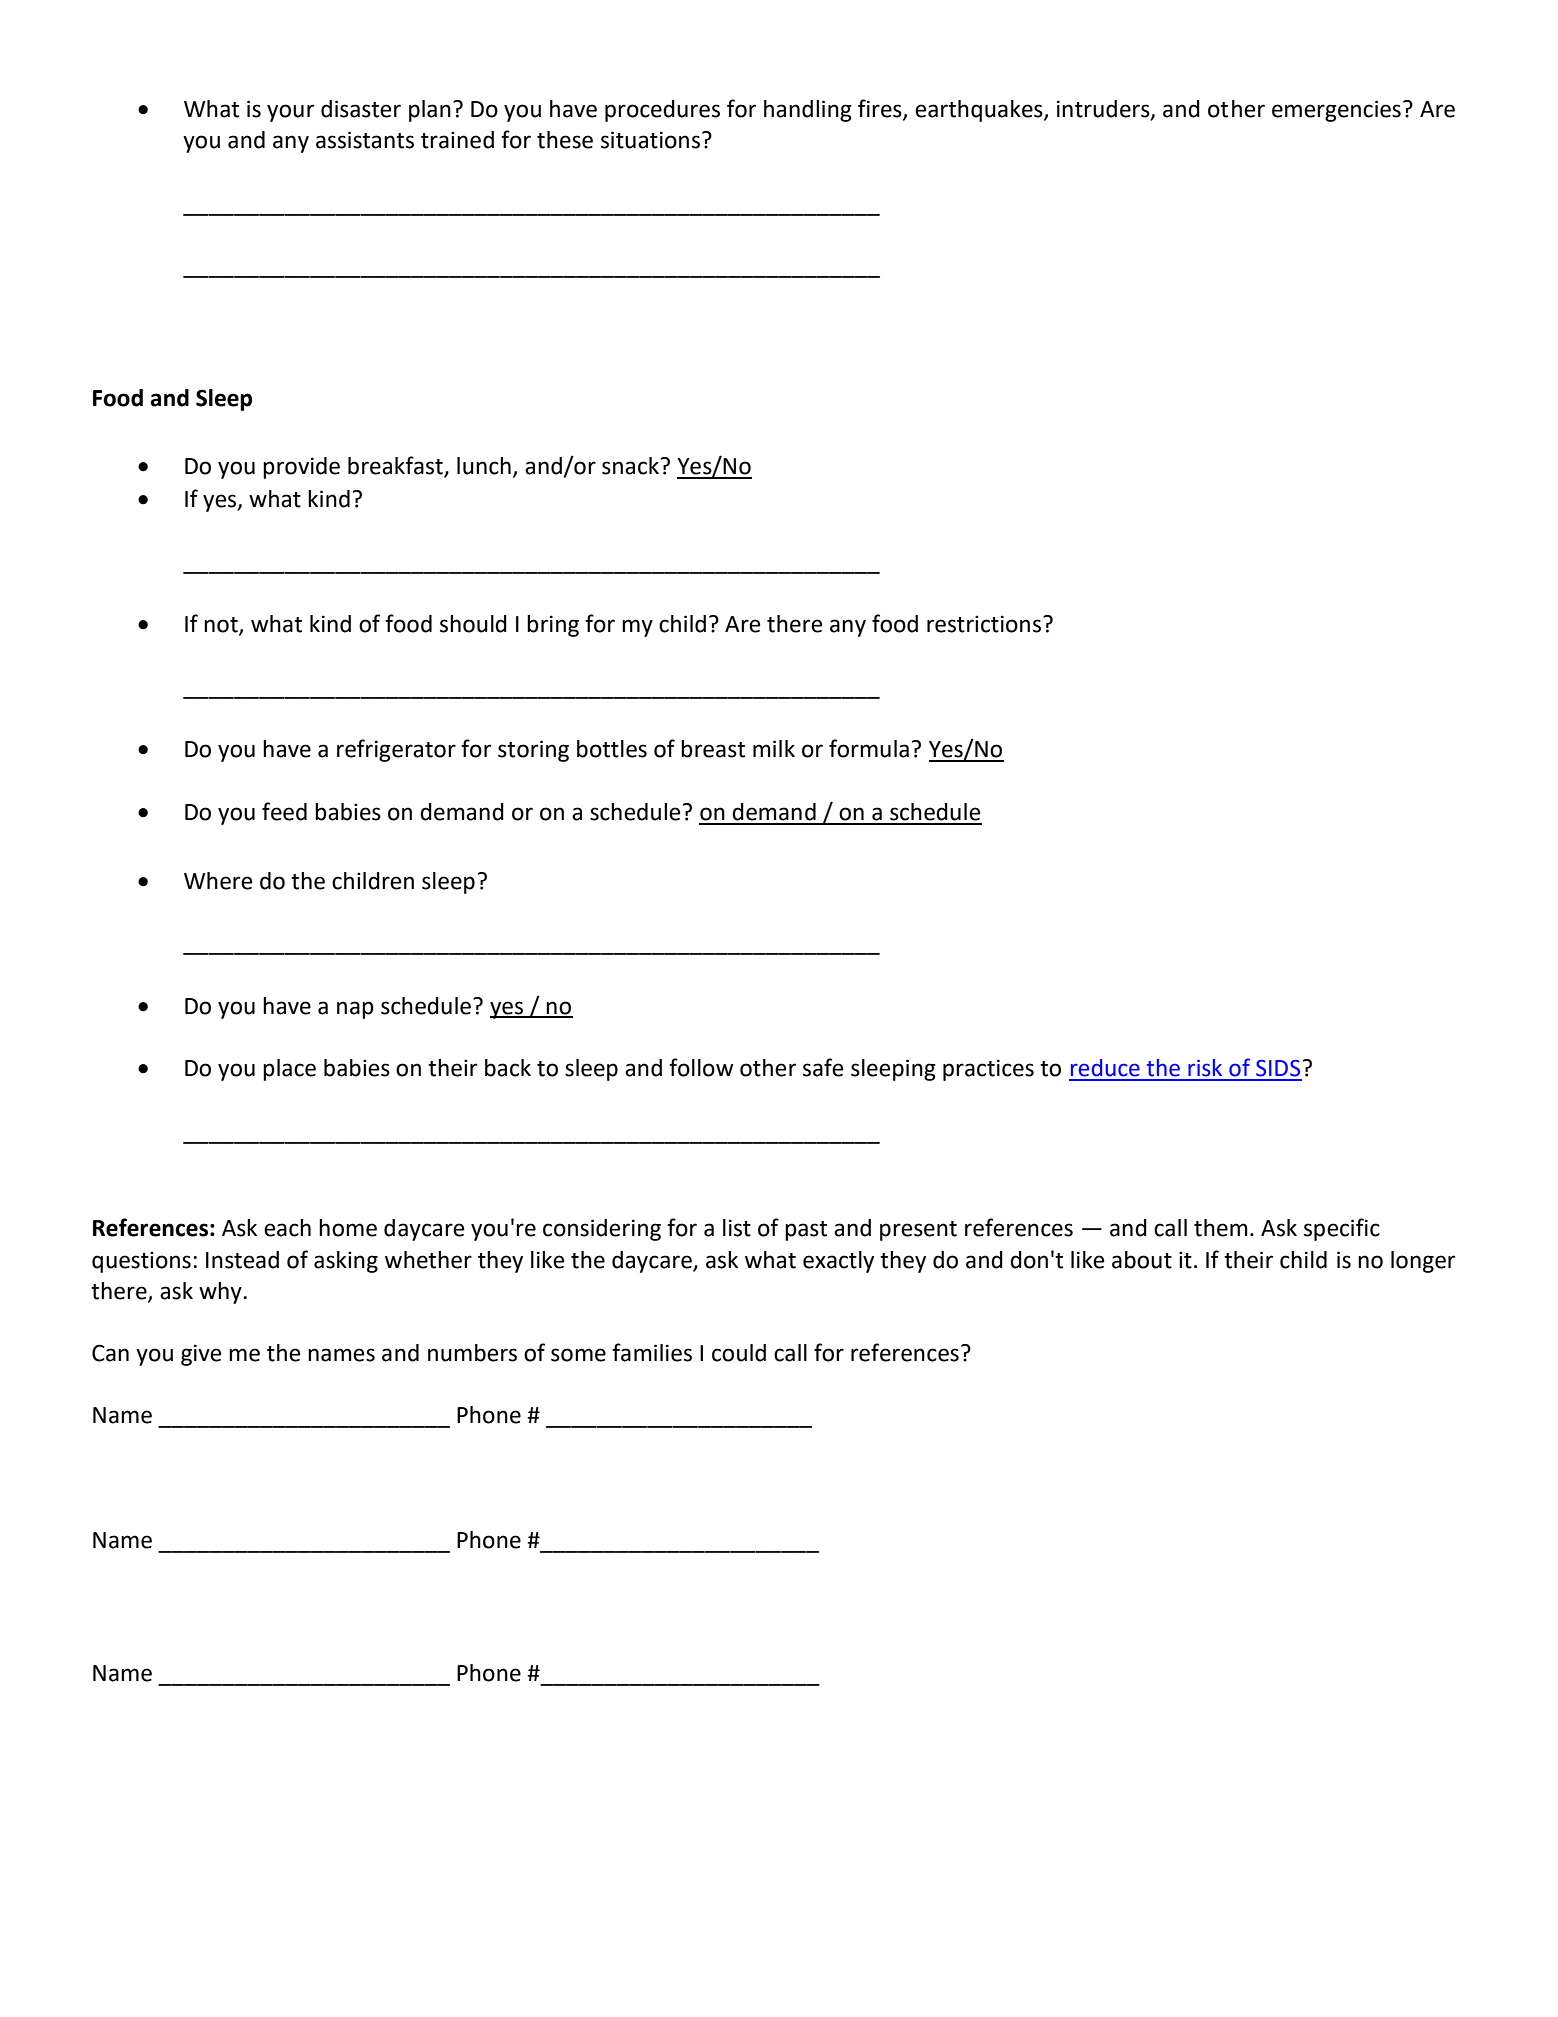 The height and width of the screenshot is (2017, 1558). I want to click on why, so click(221, 1293).
